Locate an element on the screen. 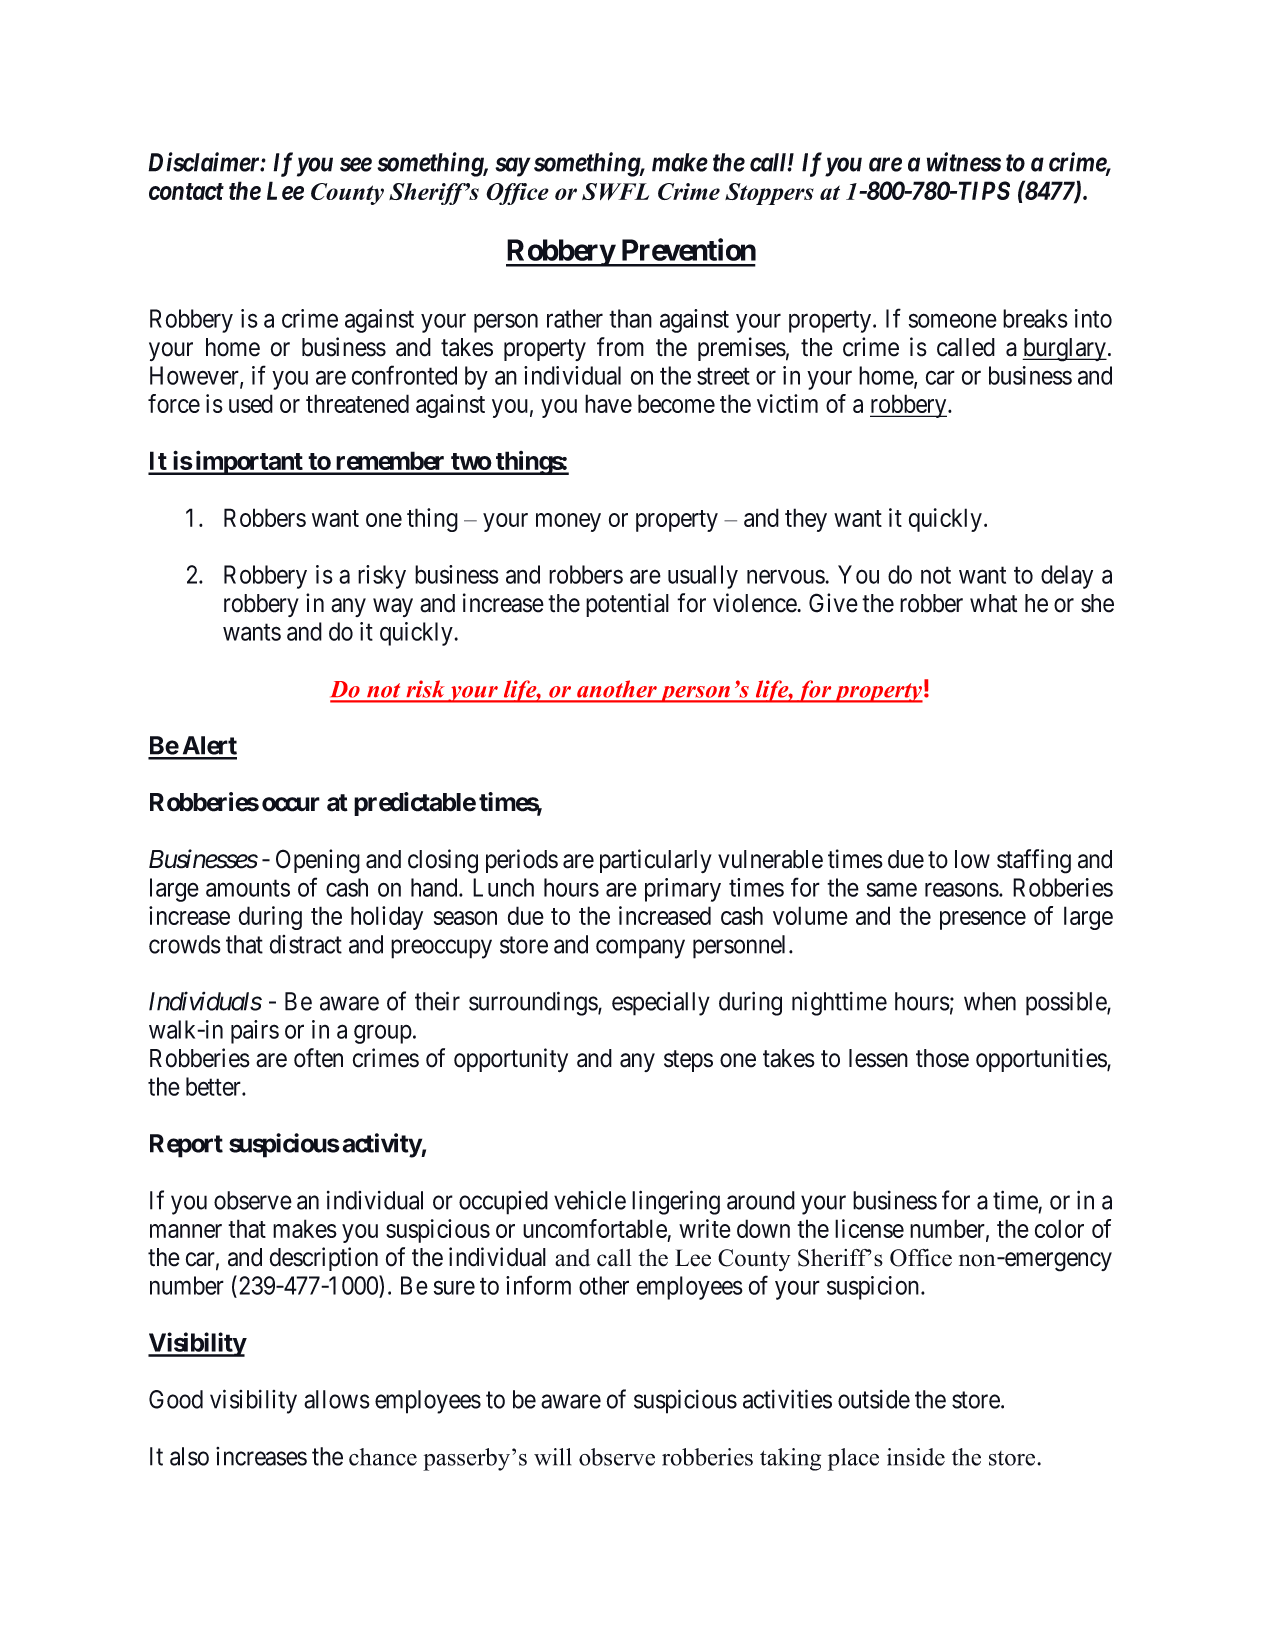  see is located at coordinates (356, 165).
